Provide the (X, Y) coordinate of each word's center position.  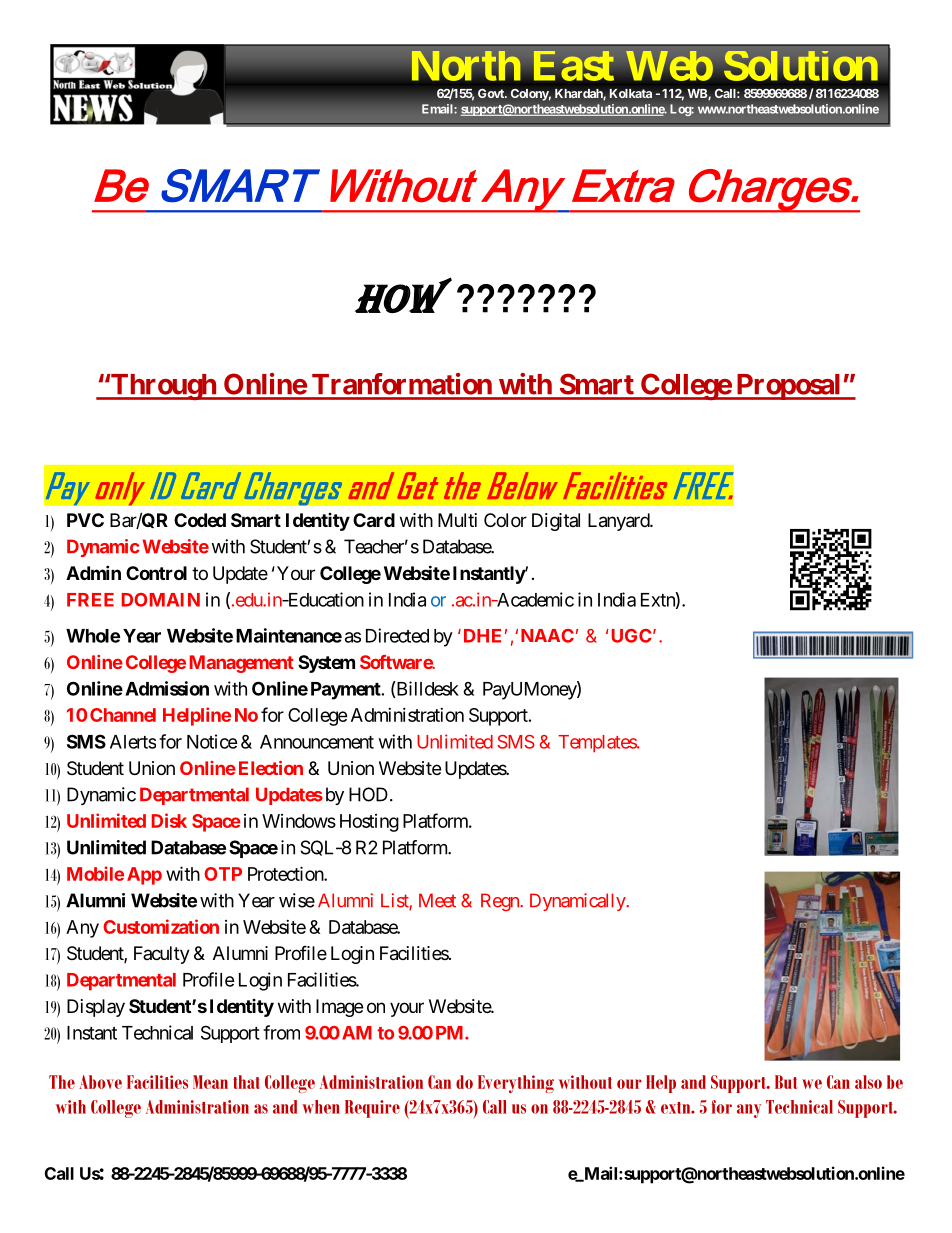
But (786, 1082)
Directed (397, 635)
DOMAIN (161, 600)
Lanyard (619, 522)
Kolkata (631, 93)
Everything (516, 1084)
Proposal (788, 387)
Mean (210, 1082)
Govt (492, 93)
